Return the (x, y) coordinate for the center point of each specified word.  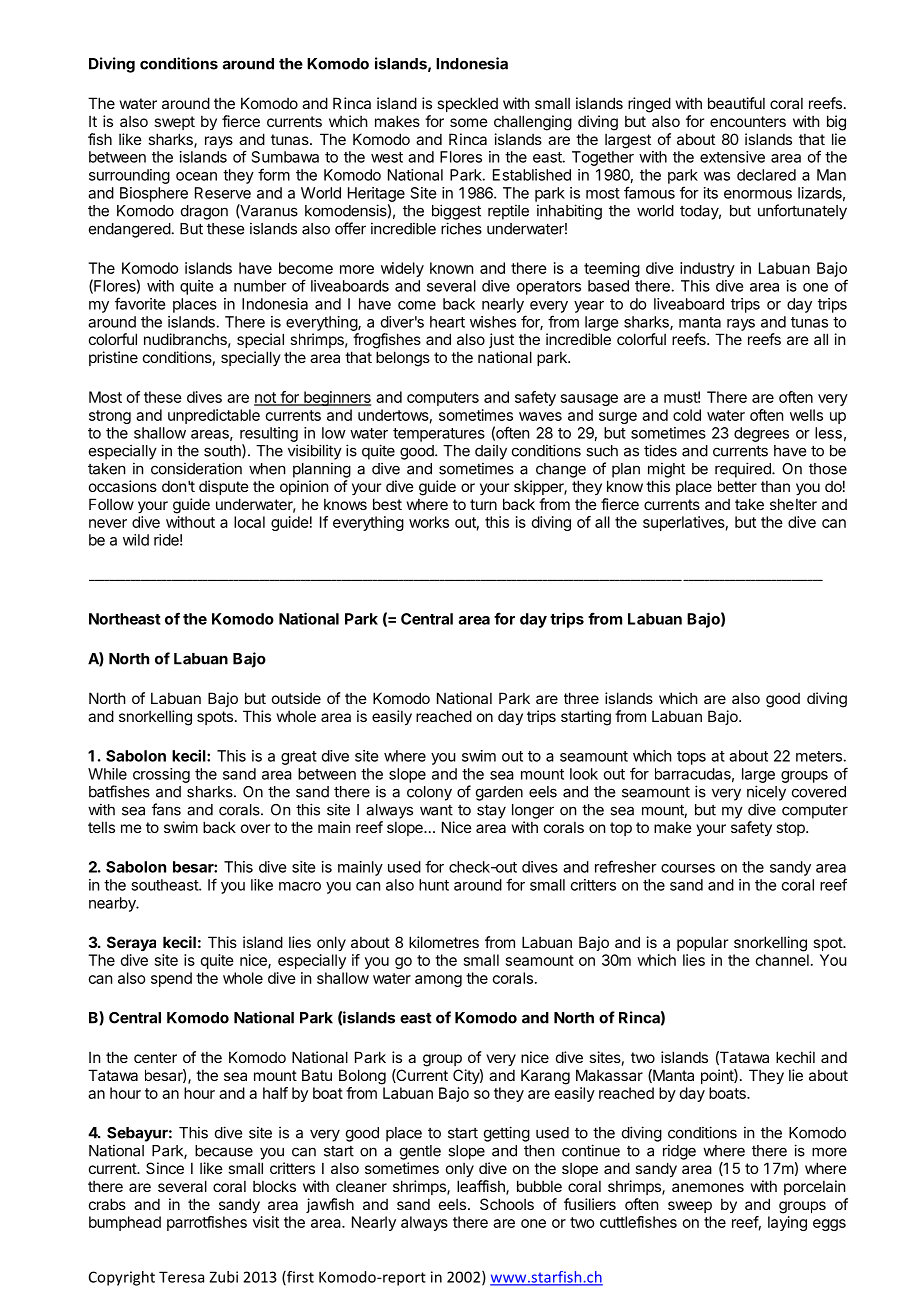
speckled (467, 104)
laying (787, 1223)
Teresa (181, 1277)
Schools (507, 1204)
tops (691, 758)
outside (296, 698)
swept (174, 123)
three (581, 698)
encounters (748, 121)
